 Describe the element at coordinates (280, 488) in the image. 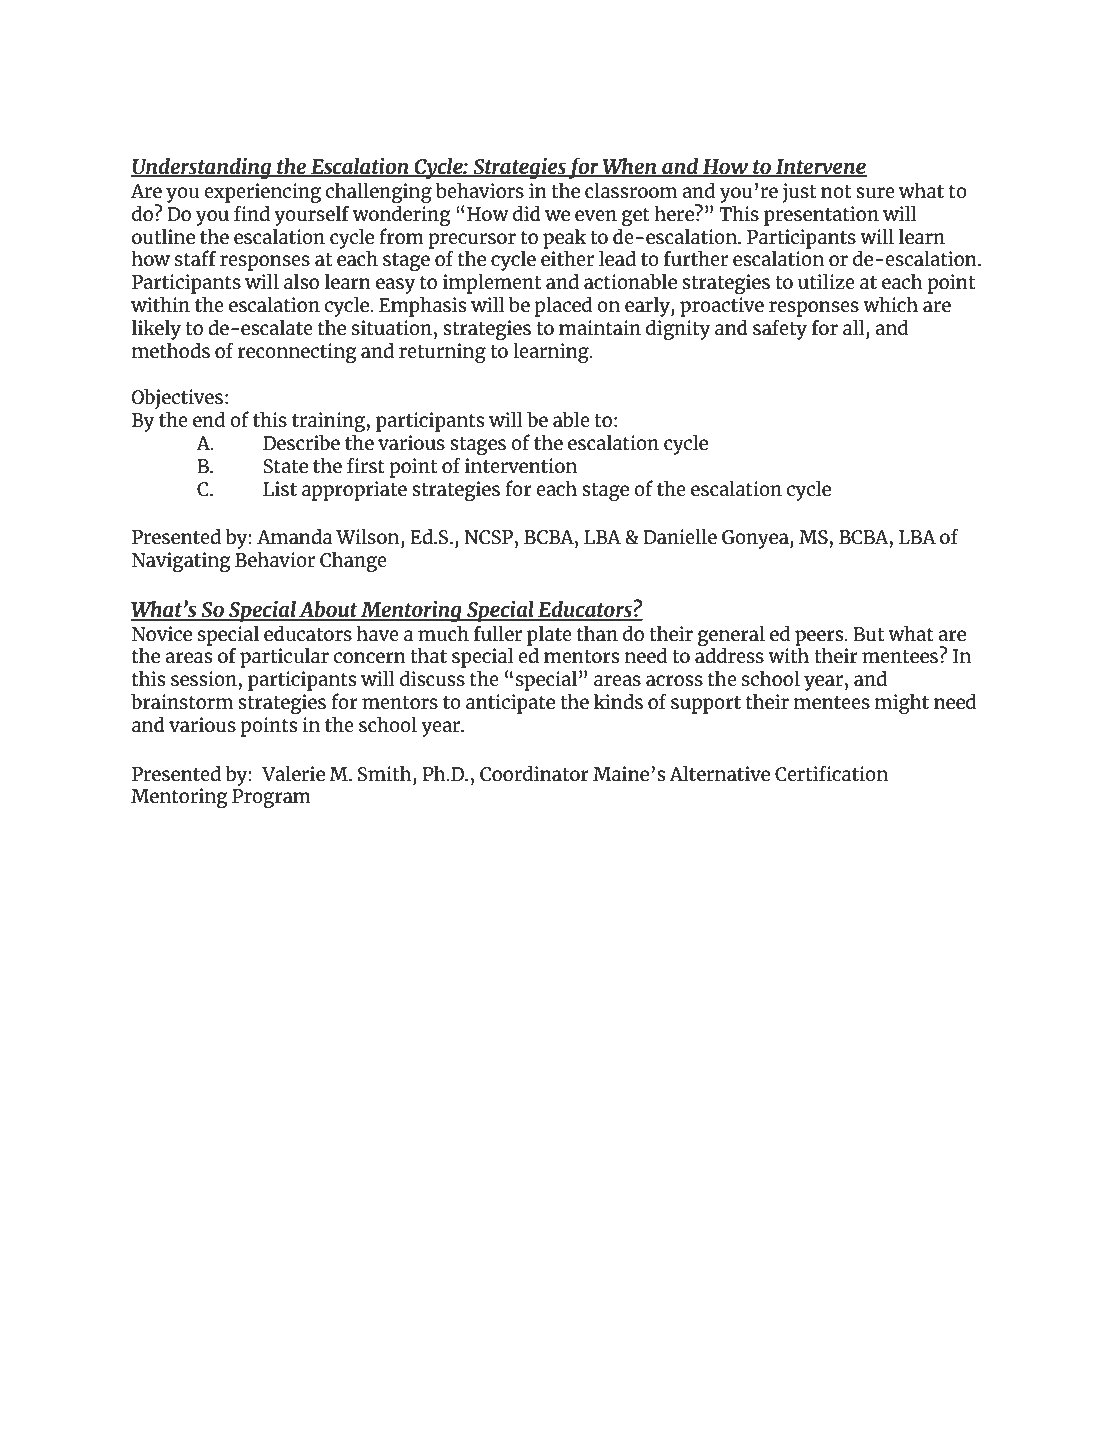

I see `List` at that location.
